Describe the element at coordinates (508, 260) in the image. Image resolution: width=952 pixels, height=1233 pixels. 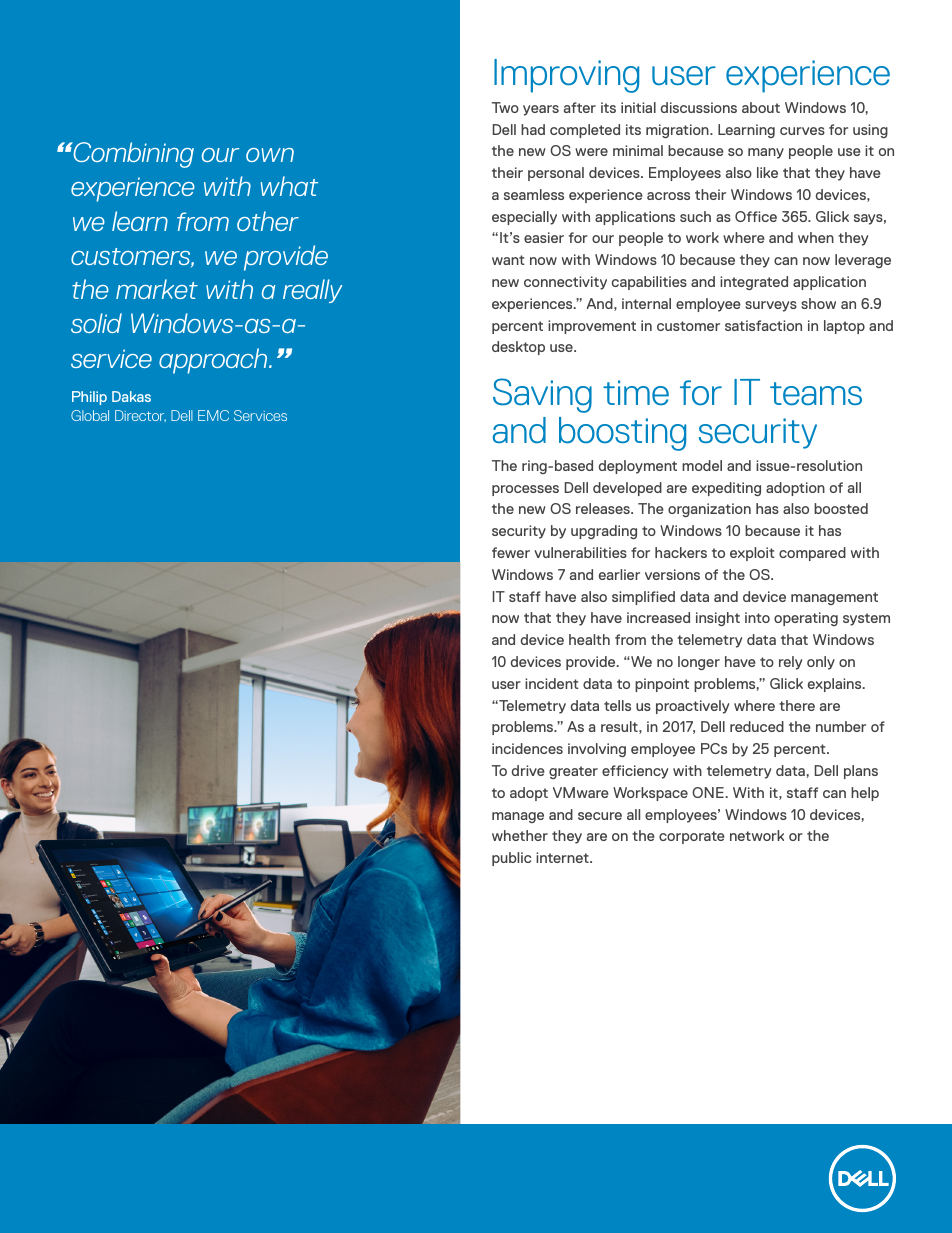
I see `want` at that location.
